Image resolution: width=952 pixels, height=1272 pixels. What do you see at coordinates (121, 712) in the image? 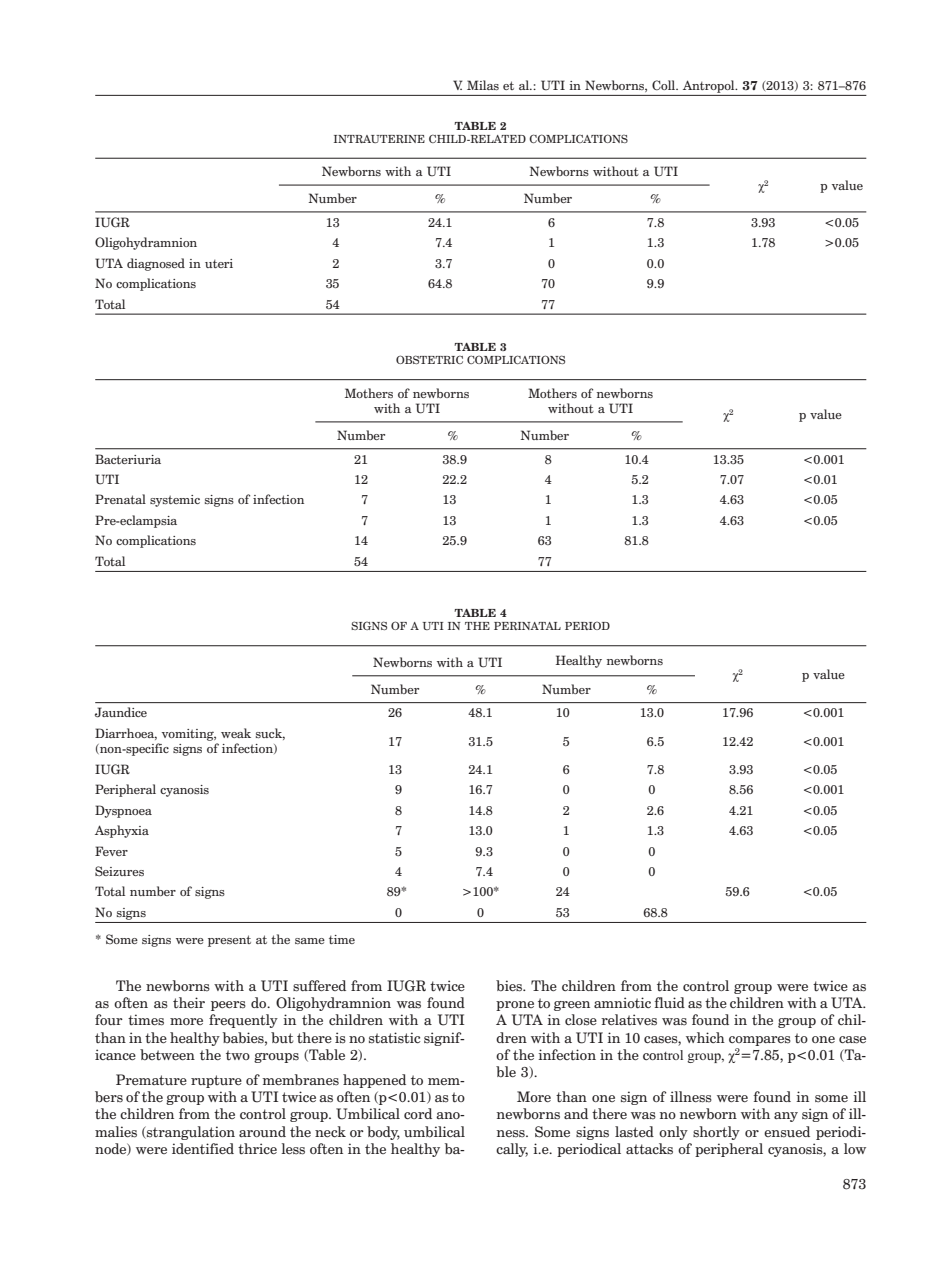
I see `Jaundice` at bounding box center [121, 712].
